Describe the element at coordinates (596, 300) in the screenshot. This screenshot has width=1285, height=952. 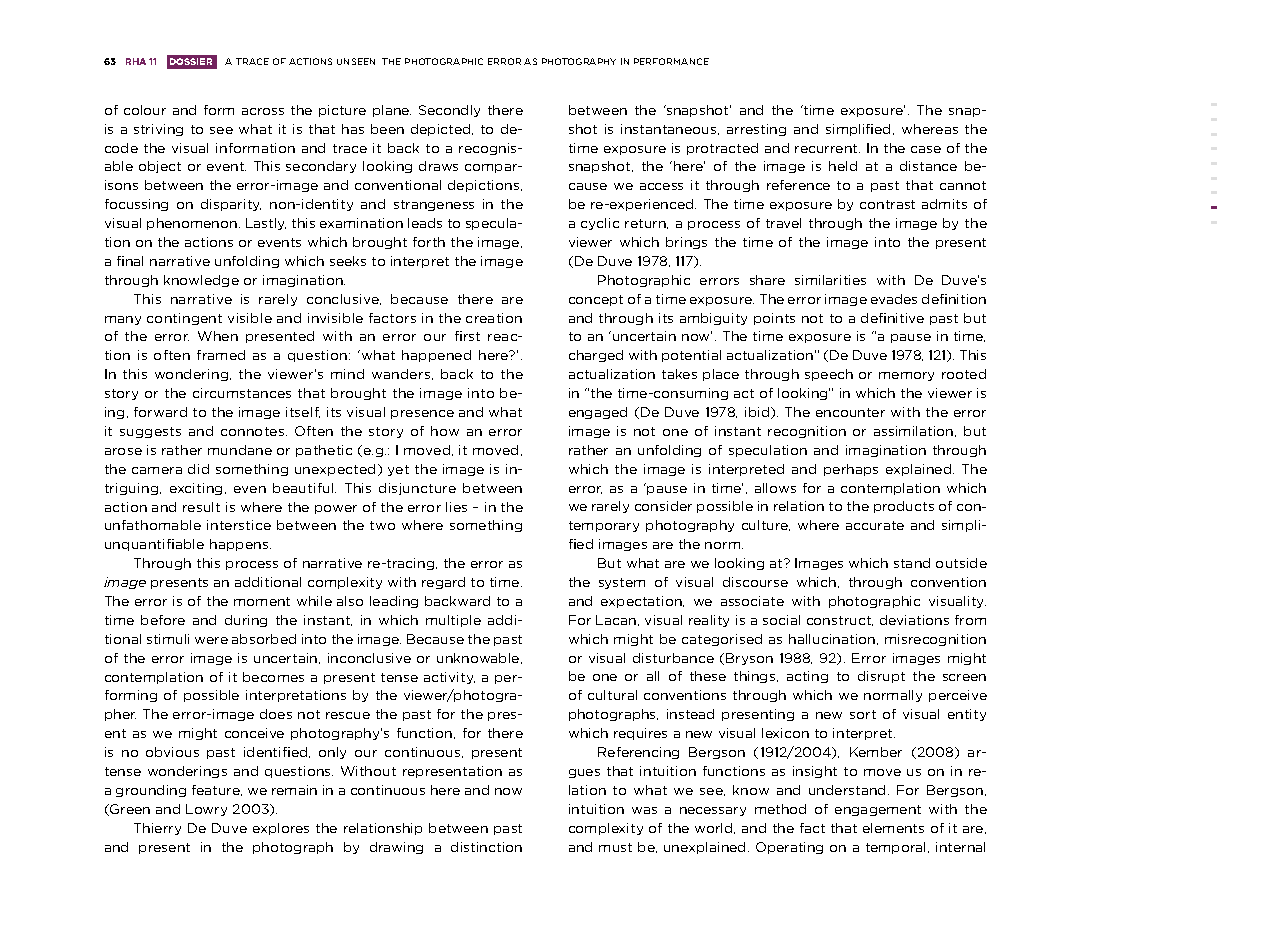
I see `concept` at that location.
